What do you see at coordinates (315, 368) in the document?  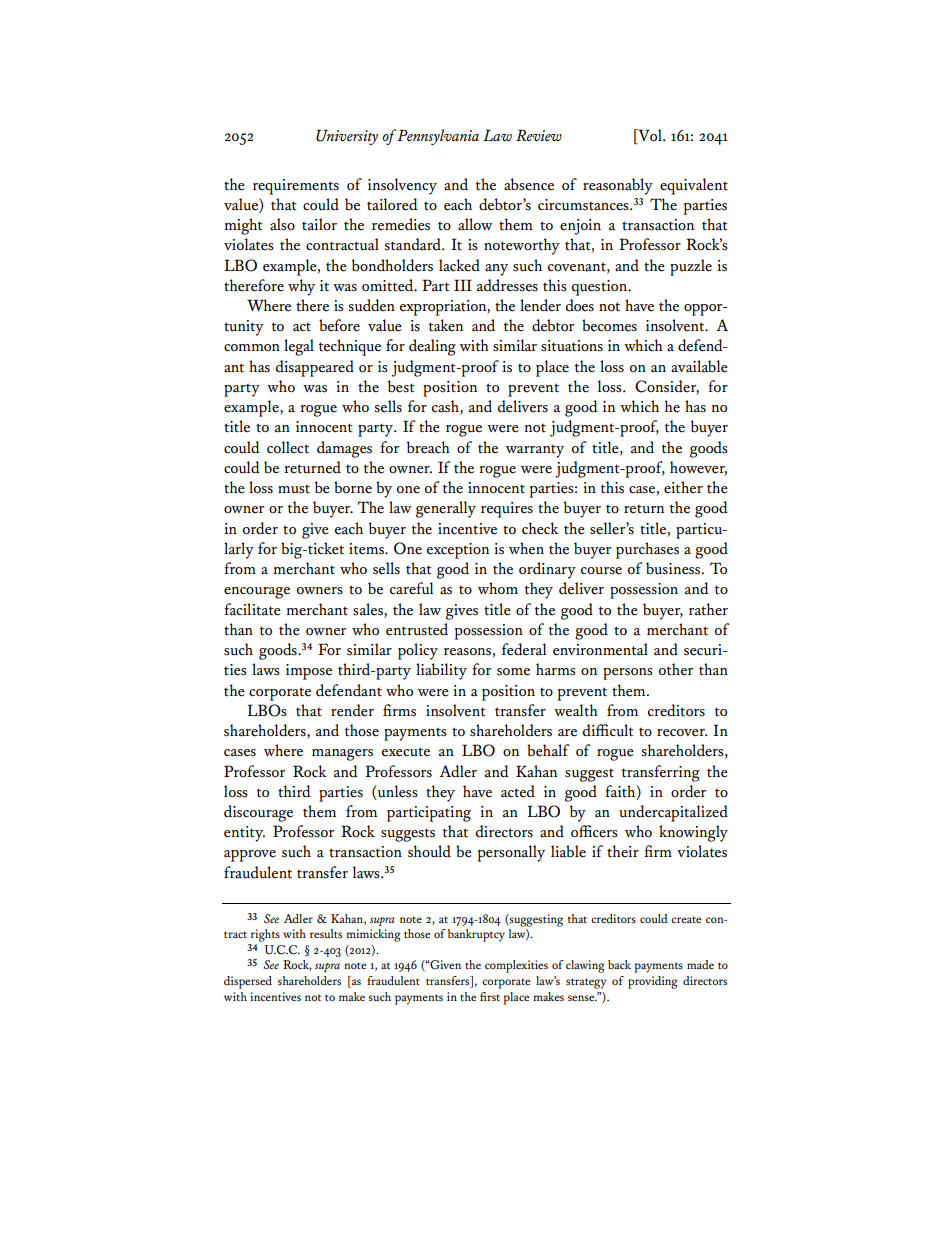 I see `disappeared` at bounding box center [315, 368].
